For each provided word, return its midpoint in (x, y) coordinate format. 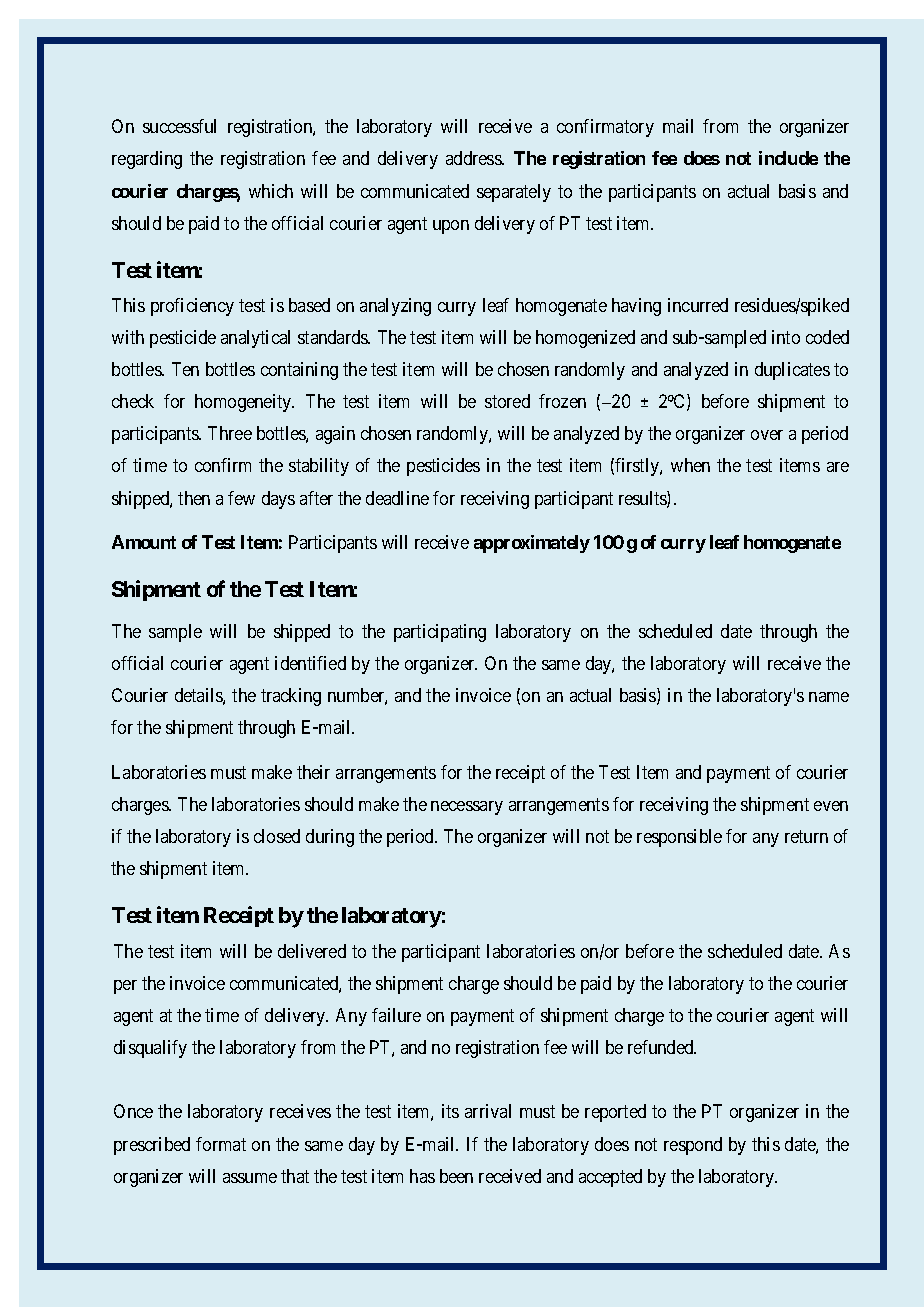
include (788, 158)
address (474, 158)
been (456, 1176)
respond (693, 1146)
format (221, 1144)
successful (179, 126)
